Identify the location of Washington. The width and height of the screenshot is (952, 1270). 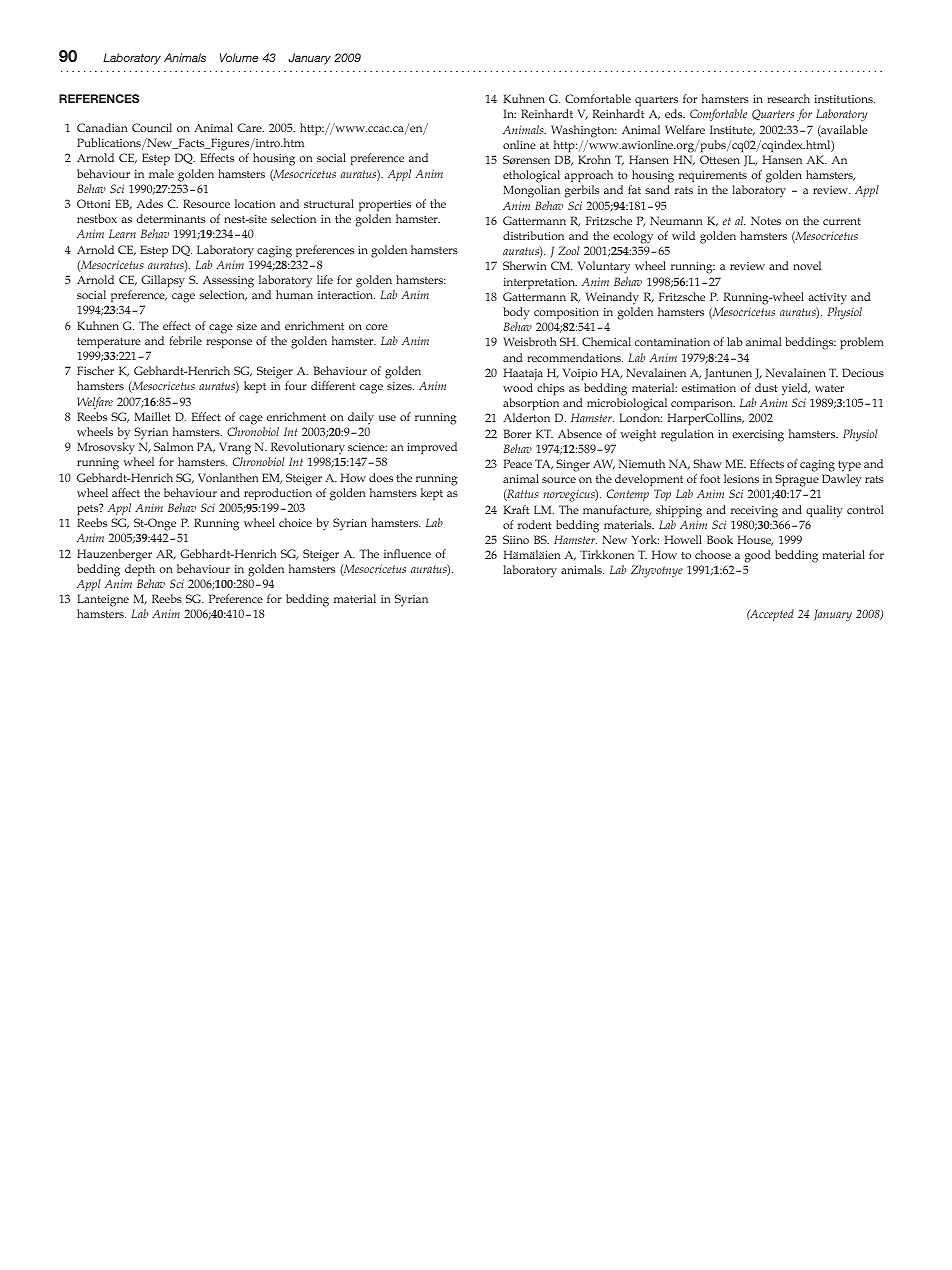
(584, 131).
